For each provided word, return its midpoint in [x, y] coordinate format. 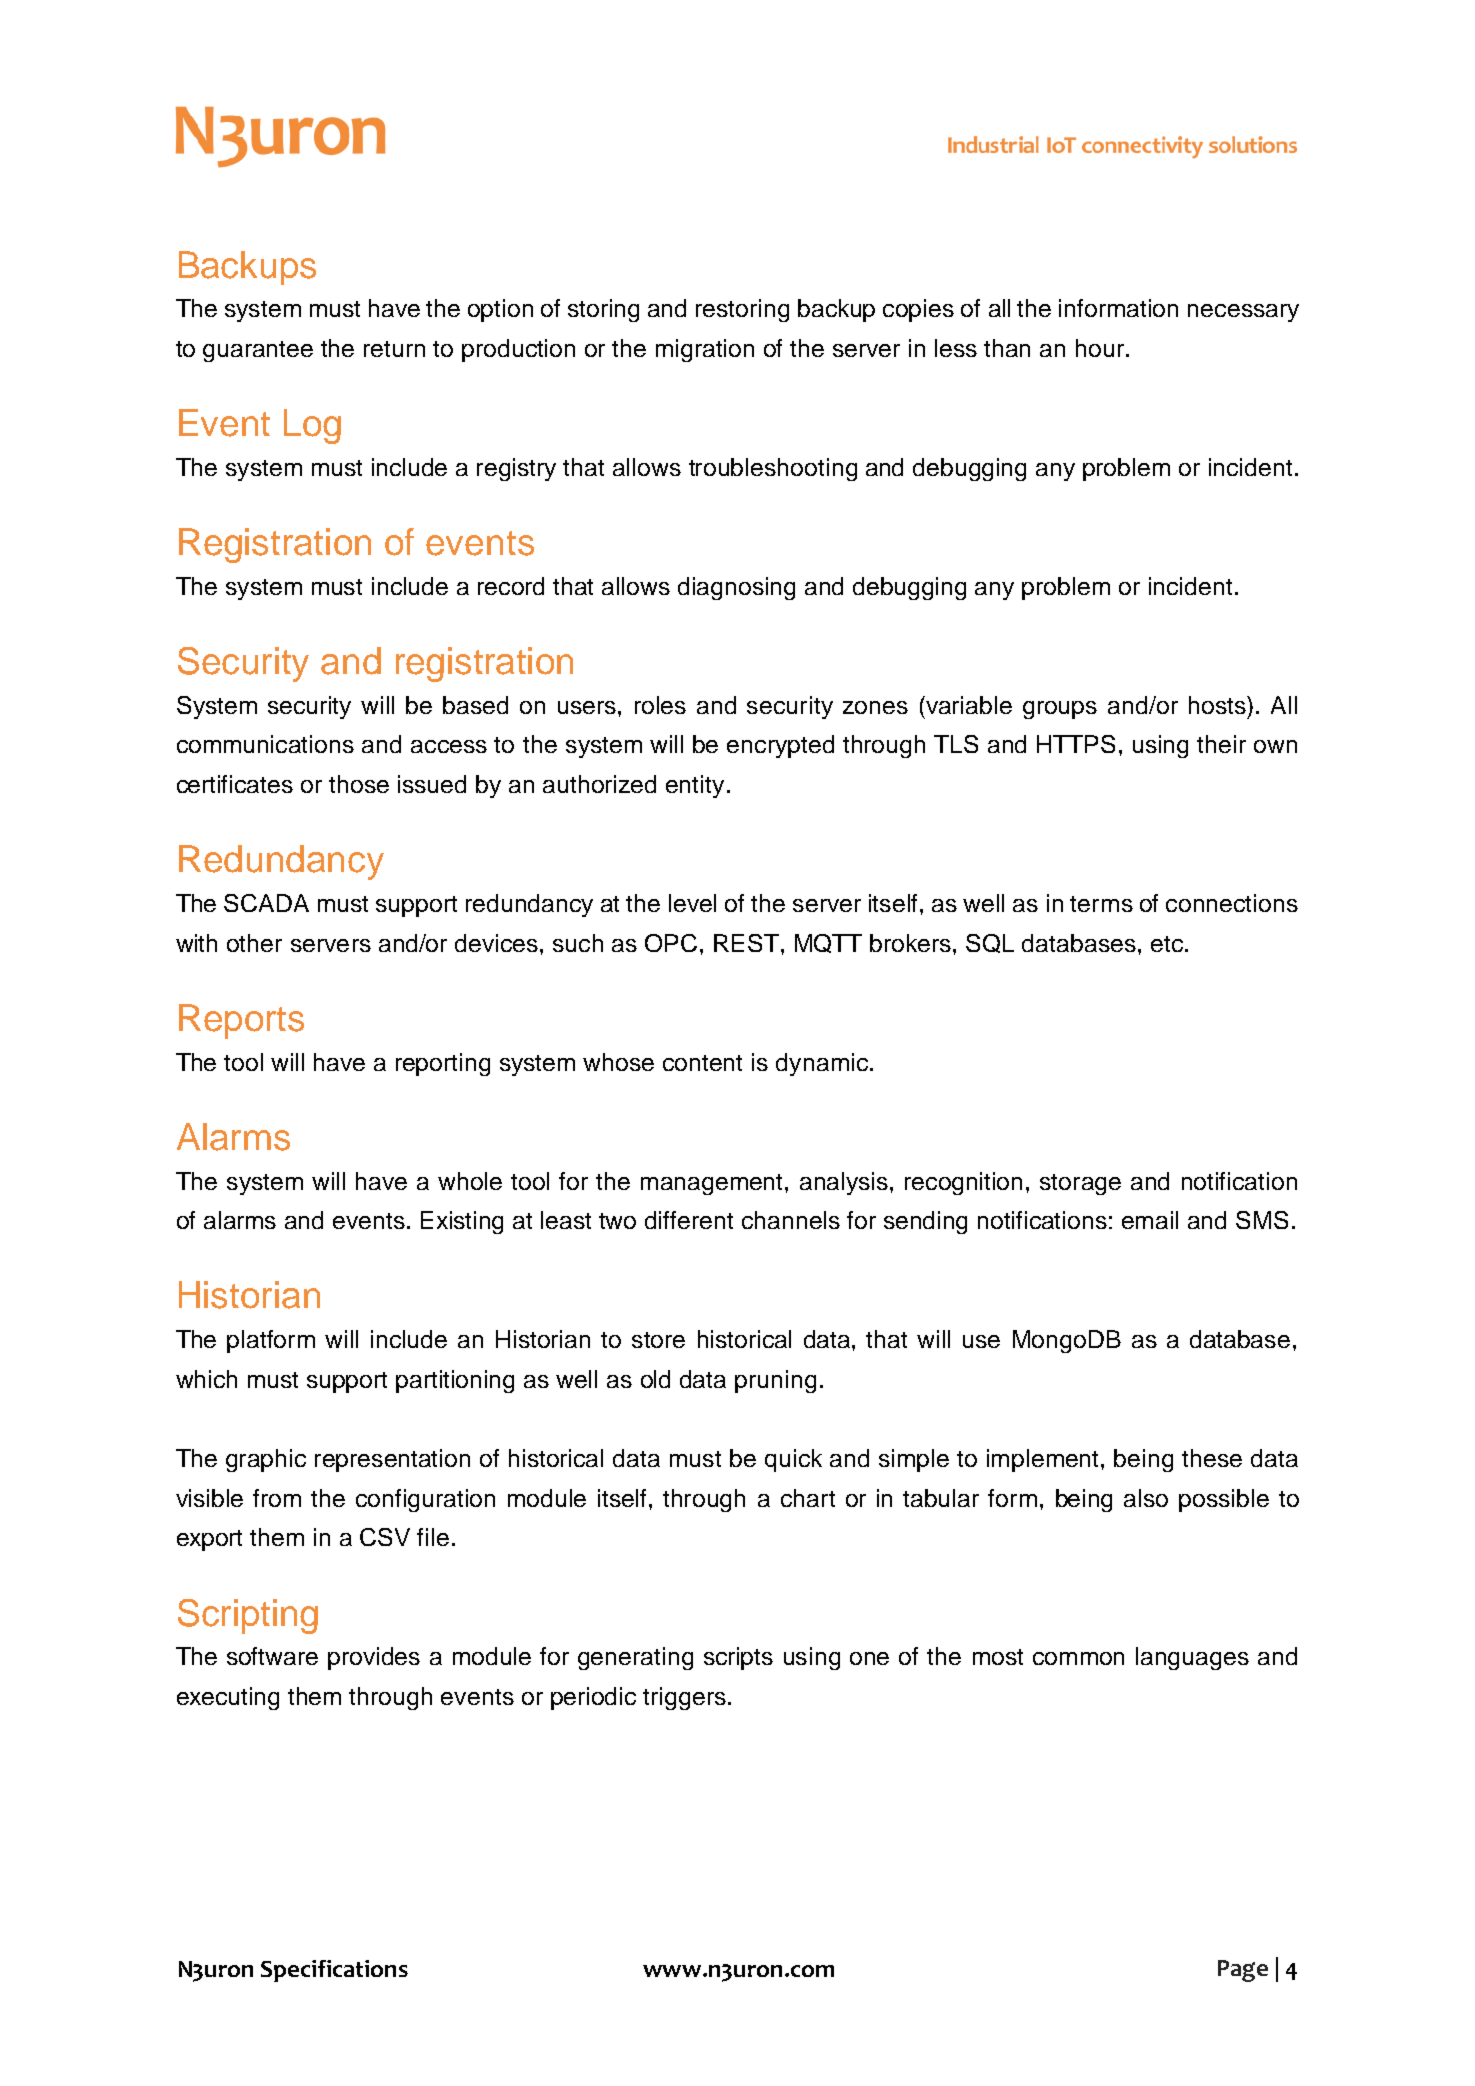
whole [470, 1181]
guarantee [258, 351]
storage [1080, 1184]
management [713, 1184]
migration [705, 350]
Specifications [334, 1971]
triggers [684, 1698]
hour [1101, 348]
